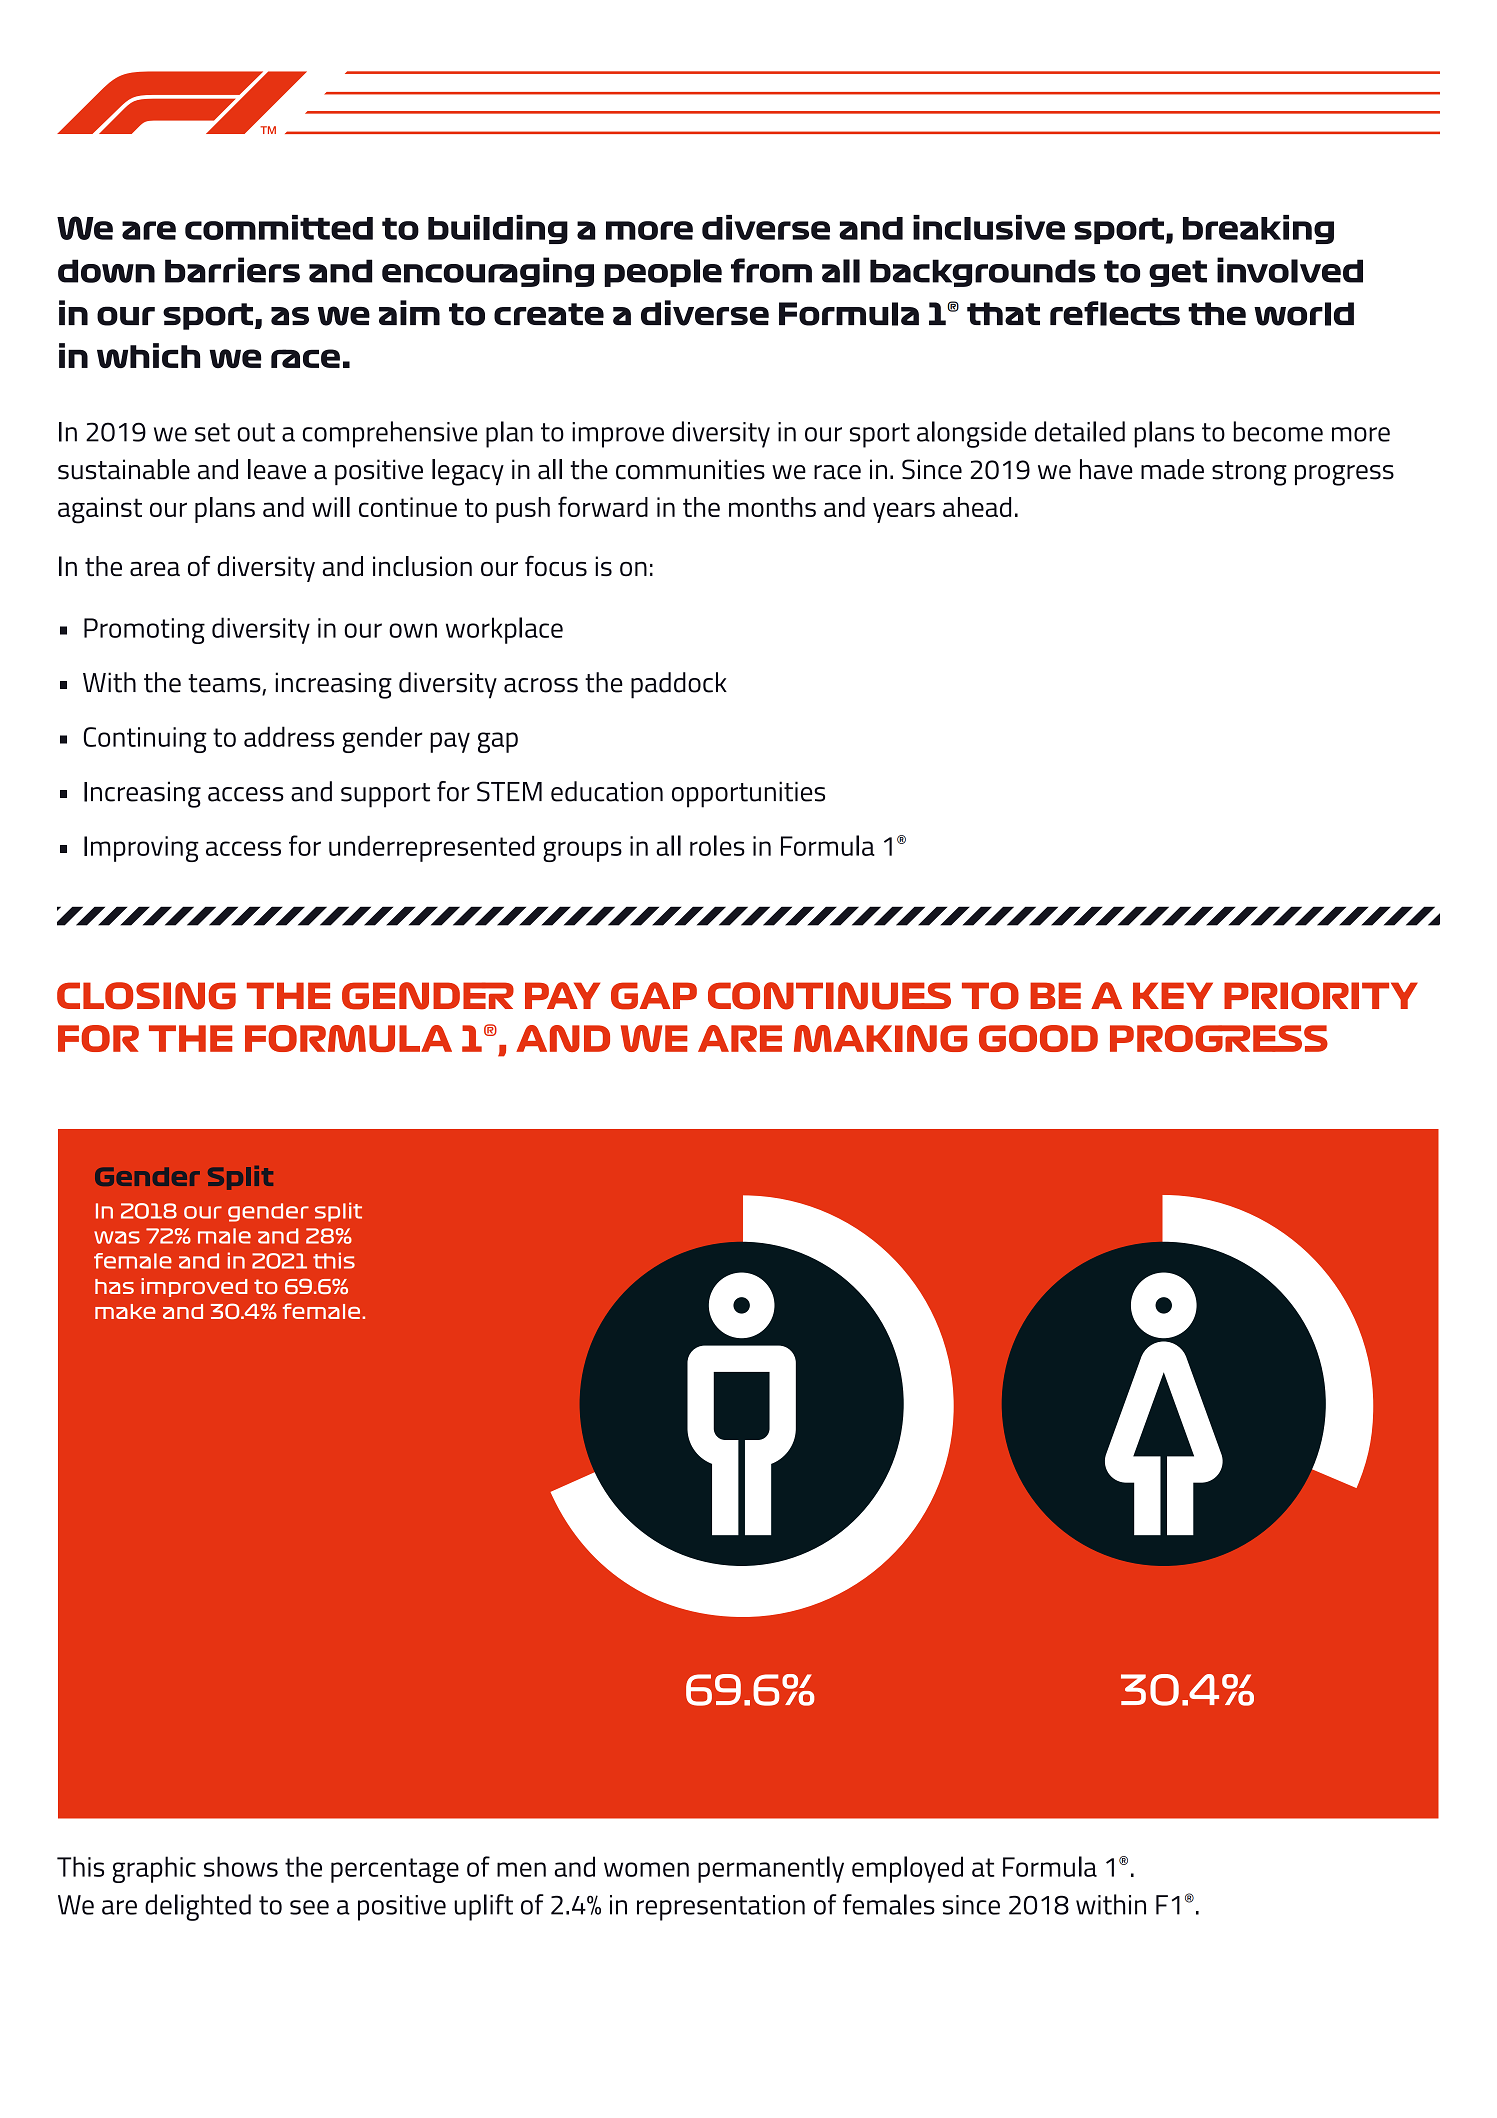 Image resolution: width=1497 pixels, height=2118 pixels. I want to click on people, so click(663, 273).
